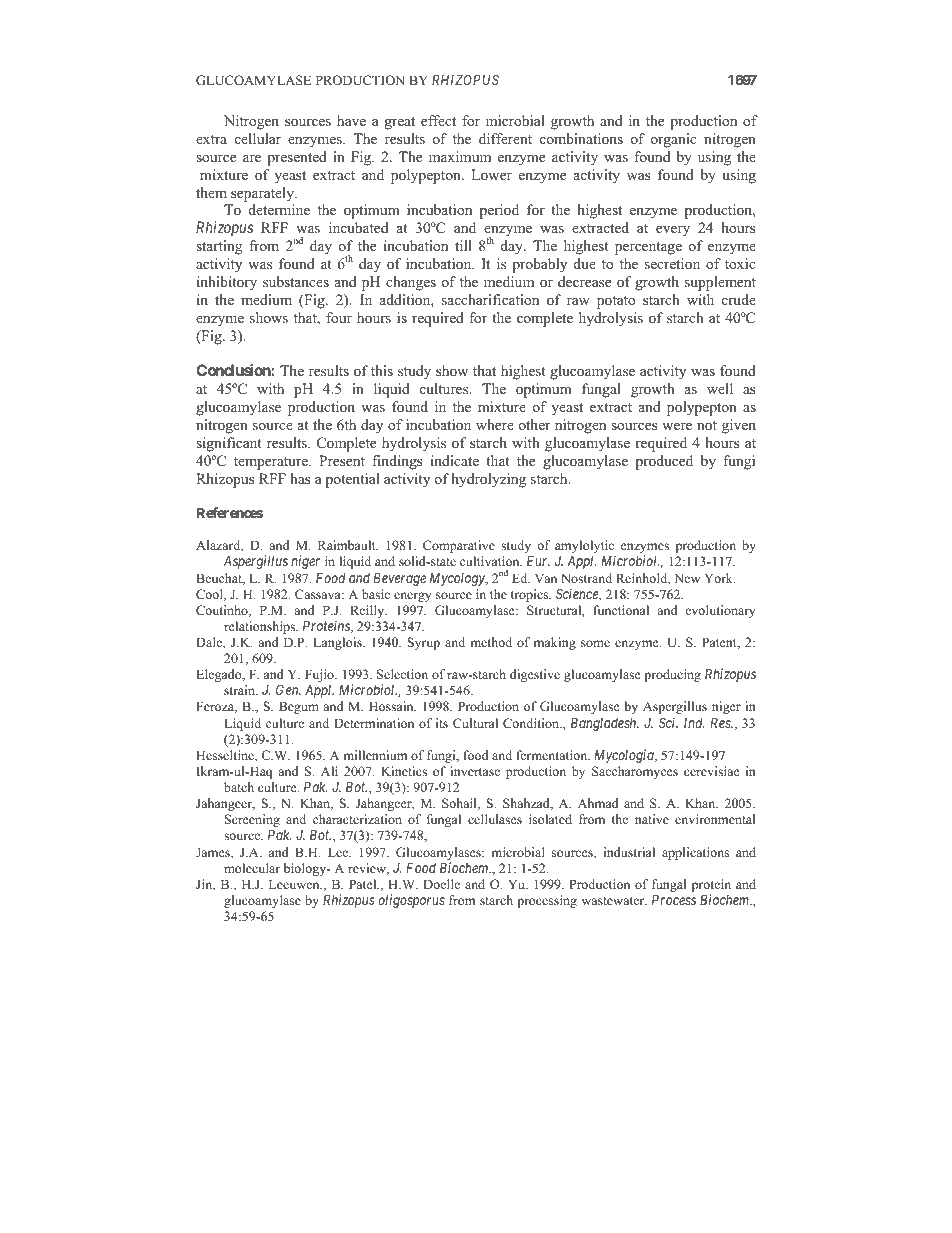  Describe the element at coordinates (261, 627) in the screenshot. I see `relationships` at that location.
